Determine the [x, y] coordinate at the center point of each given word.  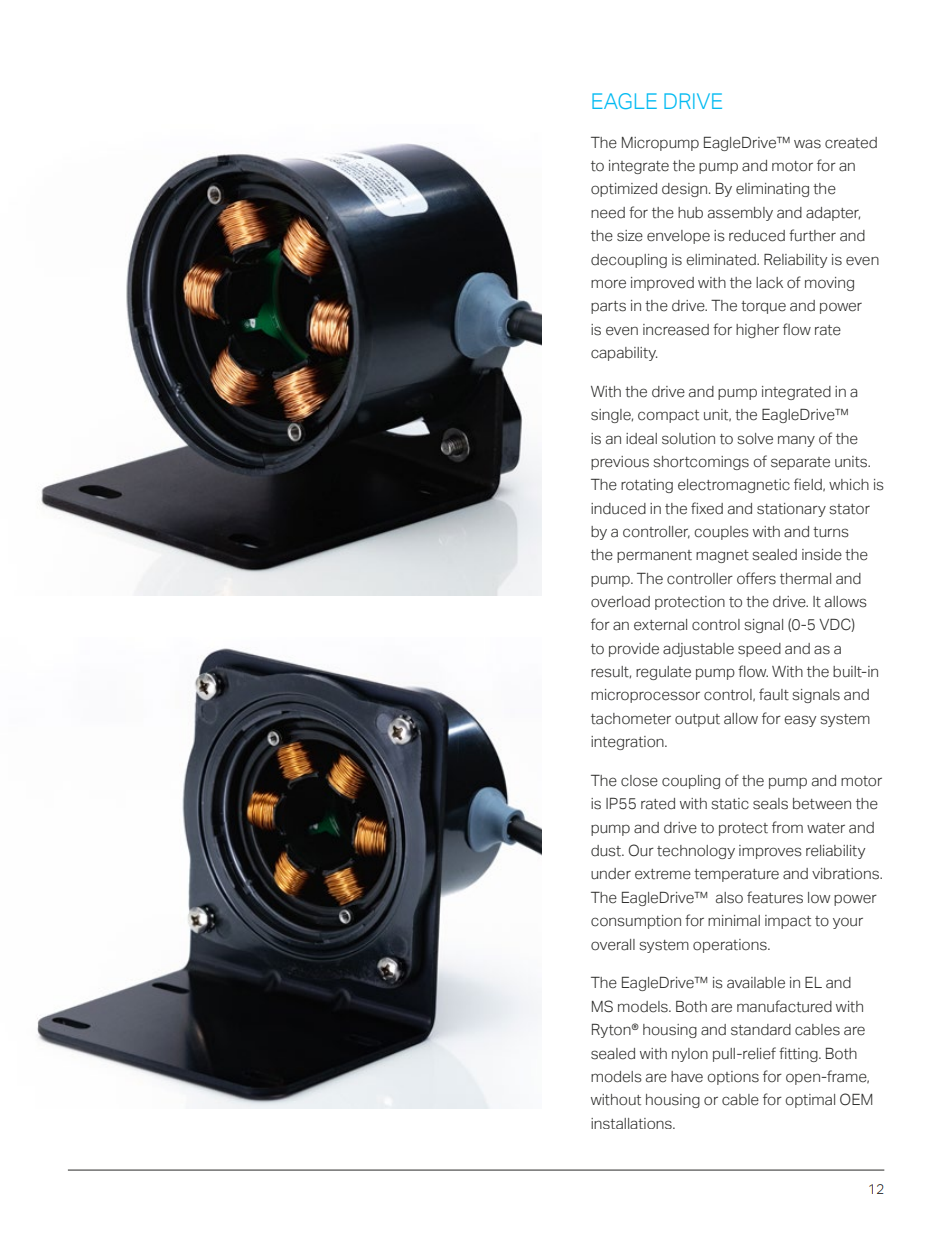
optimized [624, 190]
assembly [740, 214]
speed [759, 650]
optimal [810, 1101]
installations [632, 1123]
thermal [805, 579]
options [733, 1078]
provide [634, 650]
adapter [833, 214]
